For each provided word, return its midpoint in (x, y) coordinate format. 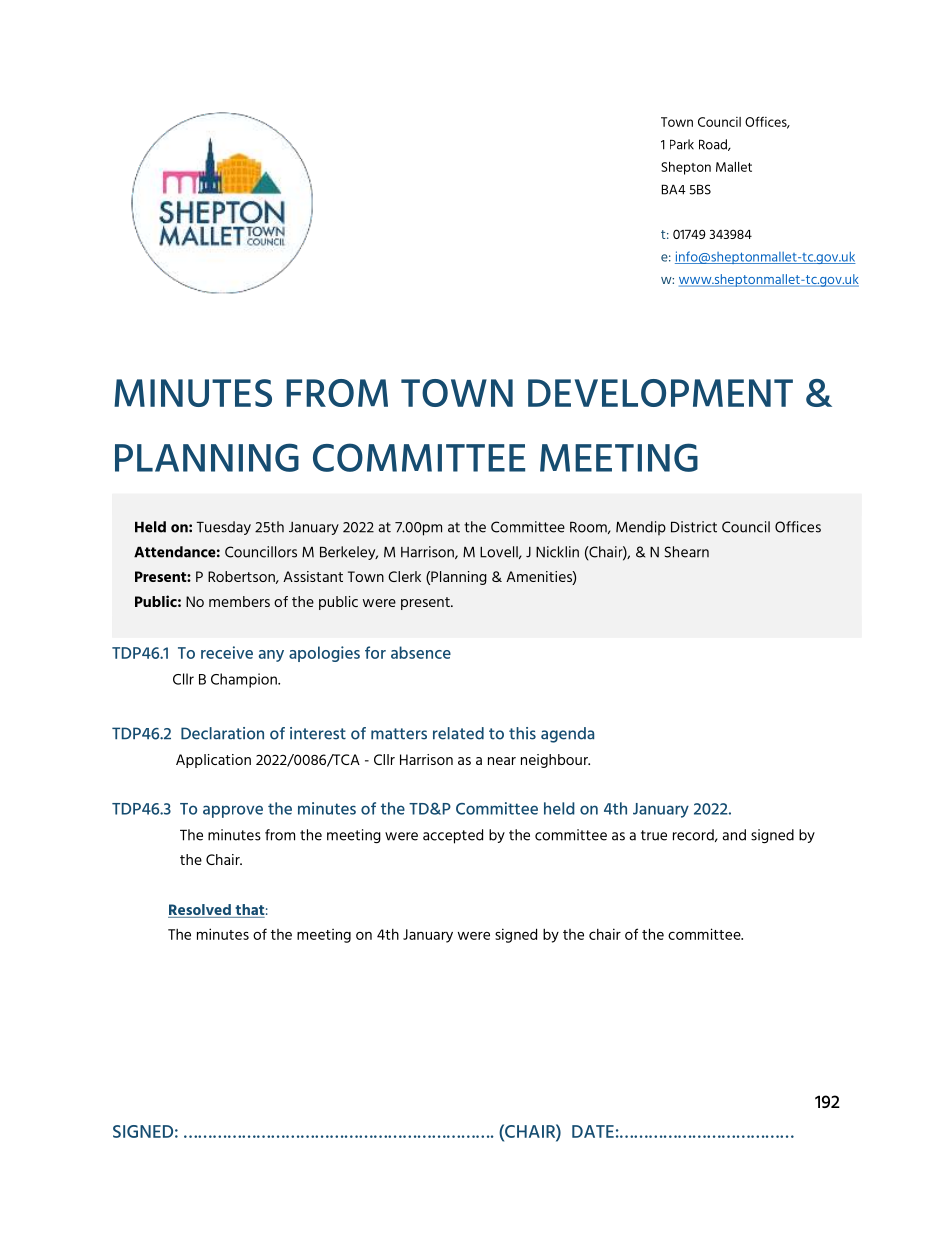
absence (421, 652)
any (271, 656)
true (654, 835)
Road (714, 145)
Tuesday (224, 528)
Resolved (200, 911)
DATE (593, 1131)
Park (682, 144)
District (694, 527)
